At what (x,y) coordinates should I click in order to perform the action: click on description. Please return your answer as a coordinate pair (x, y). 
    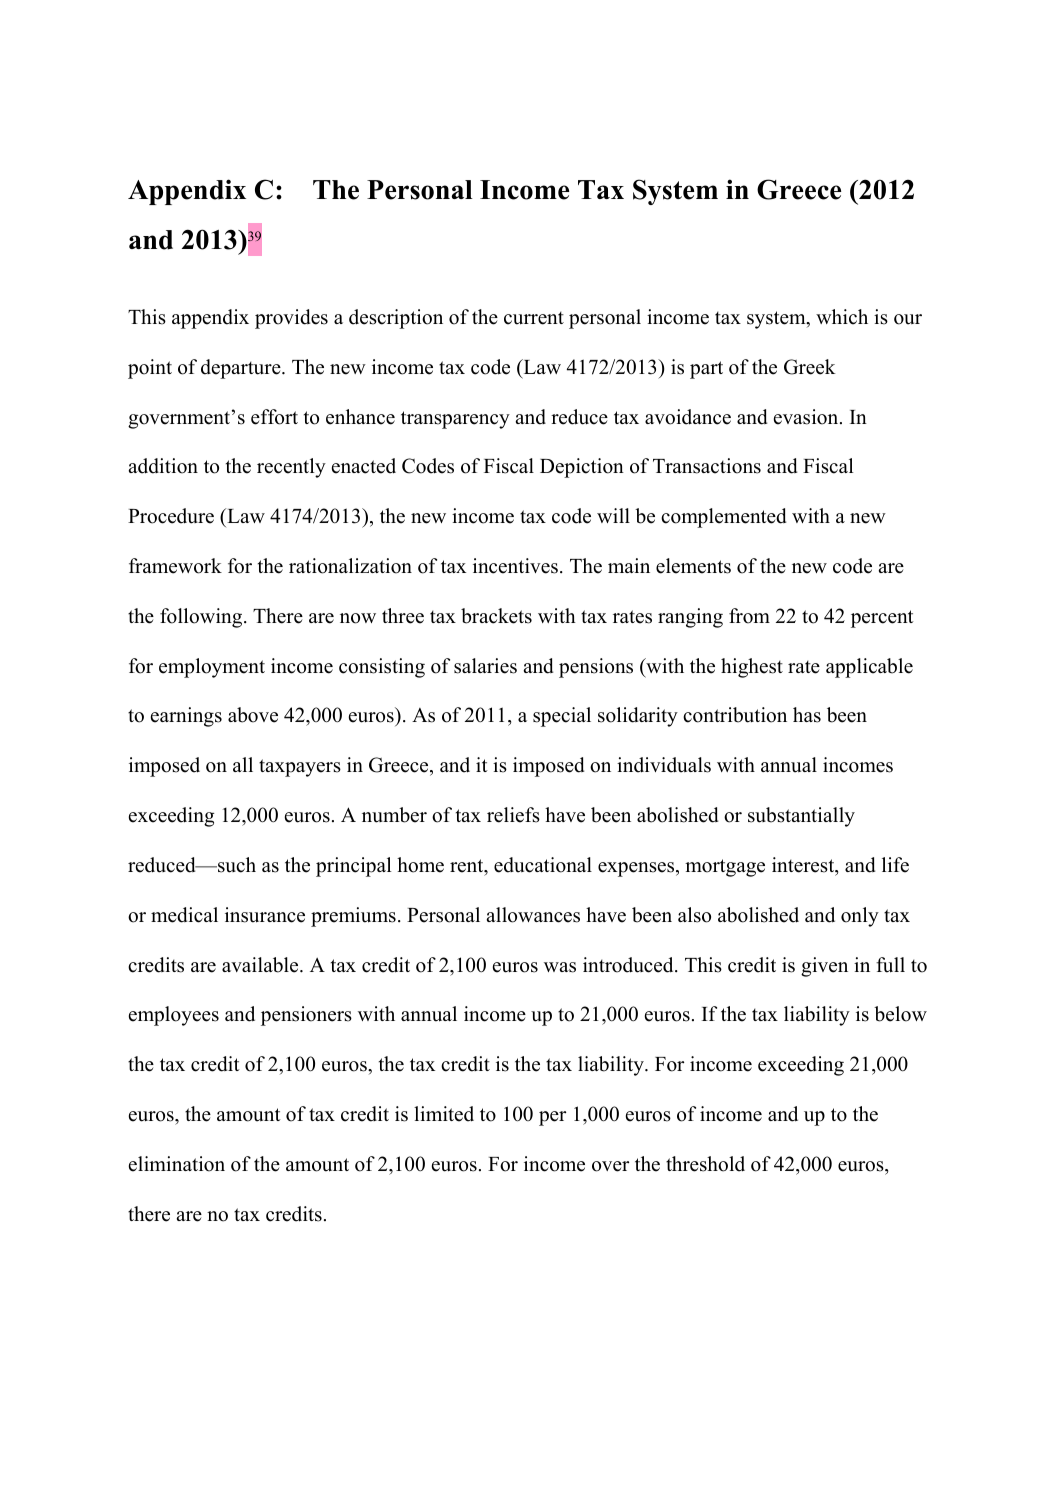
    Looking at the image, I should click on (396, 319).
